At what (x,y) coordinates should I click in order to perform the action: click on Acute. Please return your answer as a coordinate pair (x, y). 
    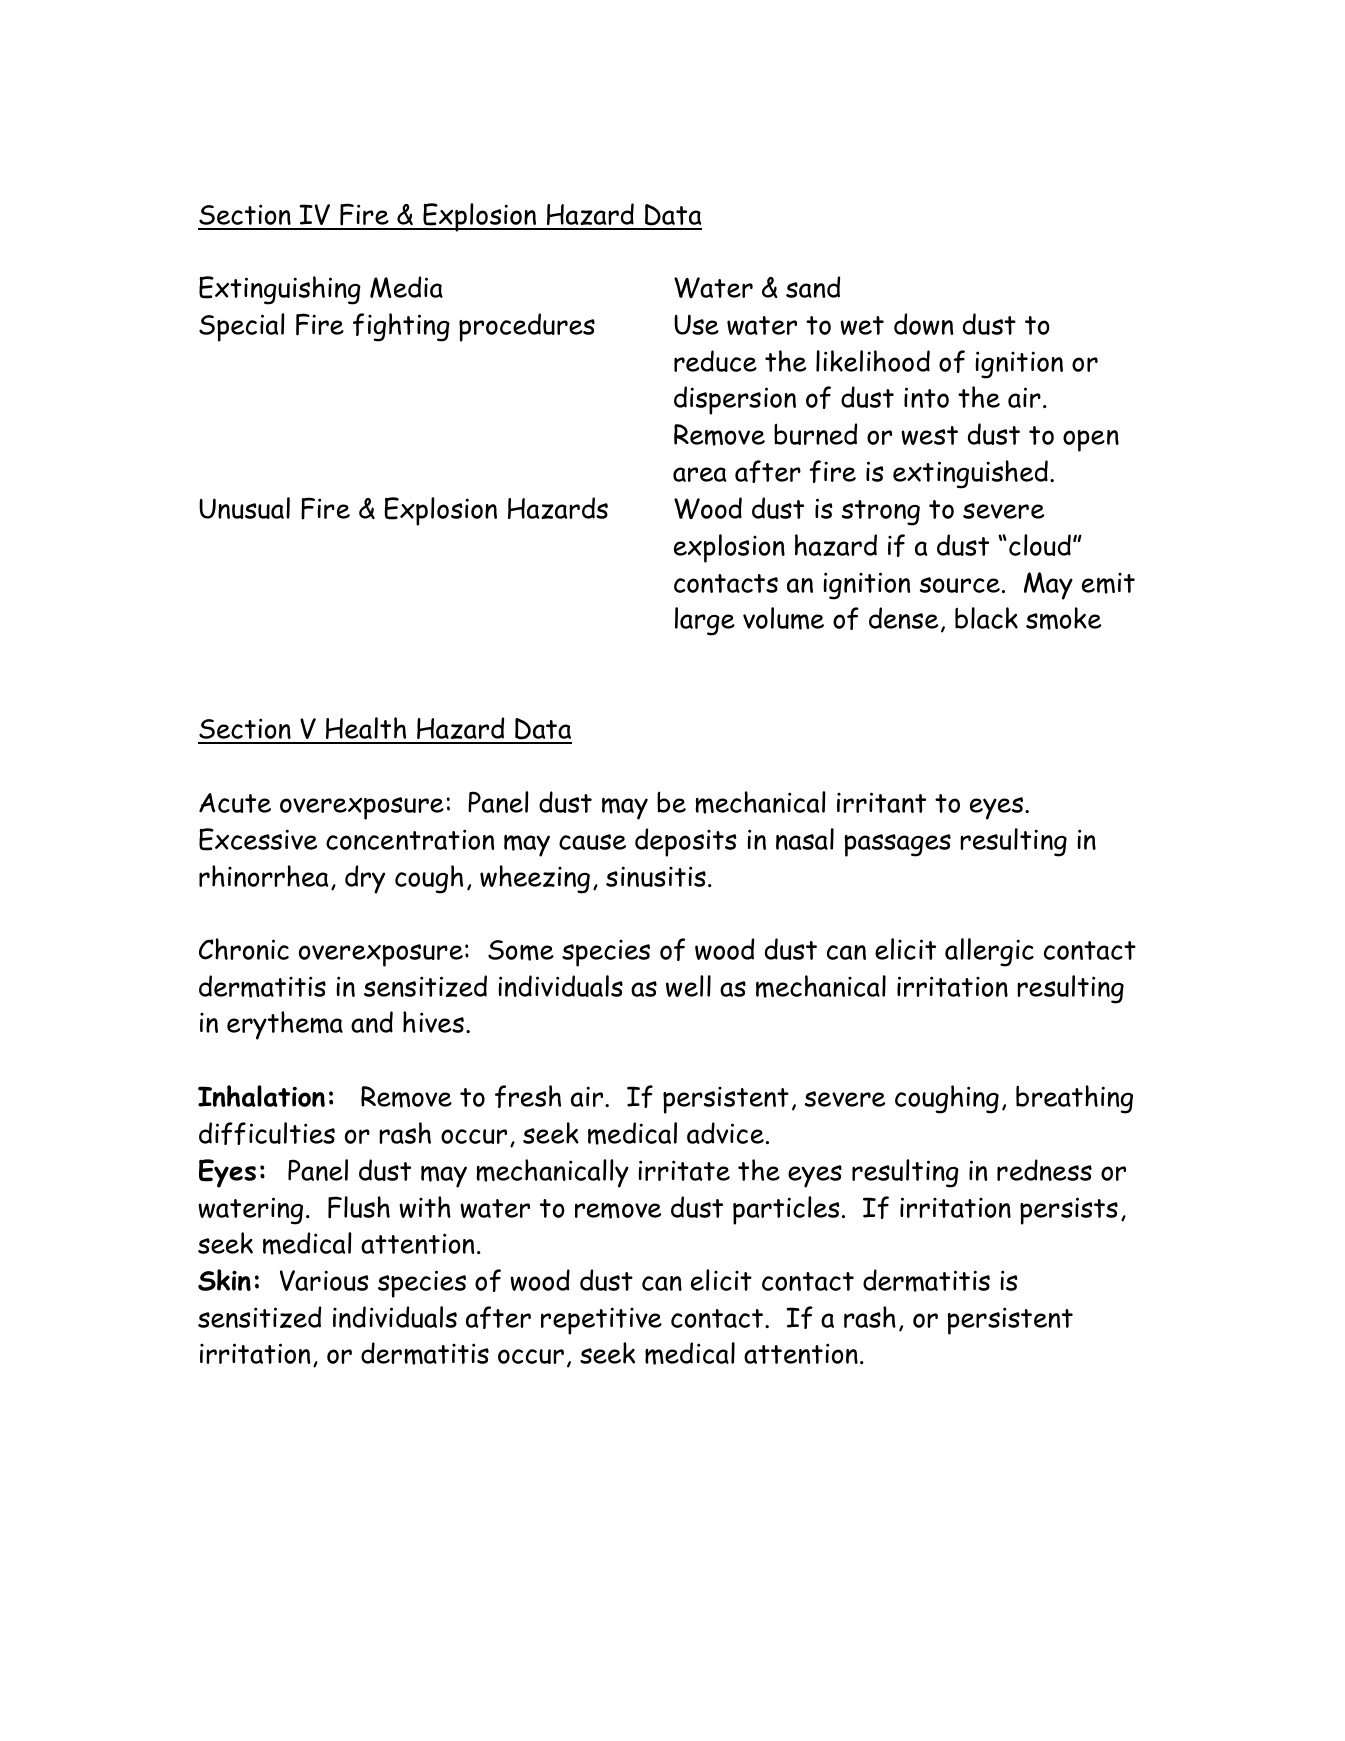
    Looking at the image, I should click on (235, 803).
